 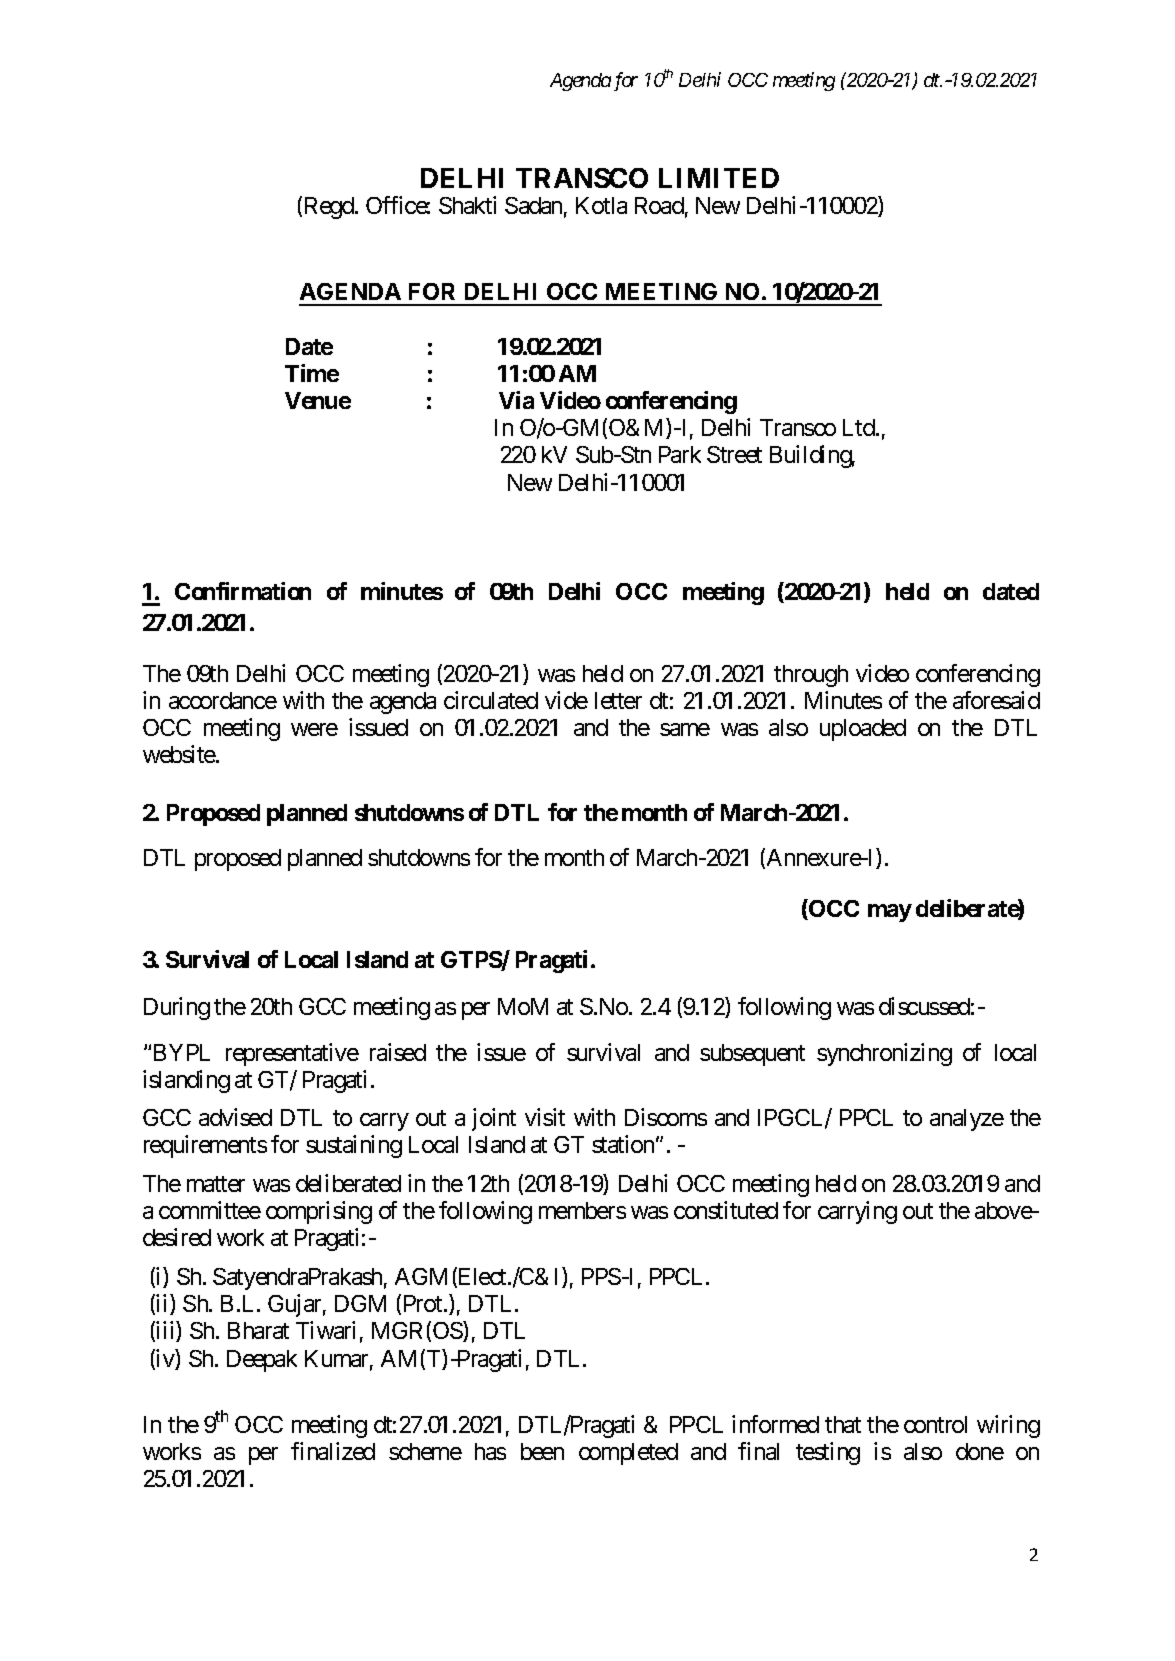 I want to click on completed, so click(x=628, y=1454).
